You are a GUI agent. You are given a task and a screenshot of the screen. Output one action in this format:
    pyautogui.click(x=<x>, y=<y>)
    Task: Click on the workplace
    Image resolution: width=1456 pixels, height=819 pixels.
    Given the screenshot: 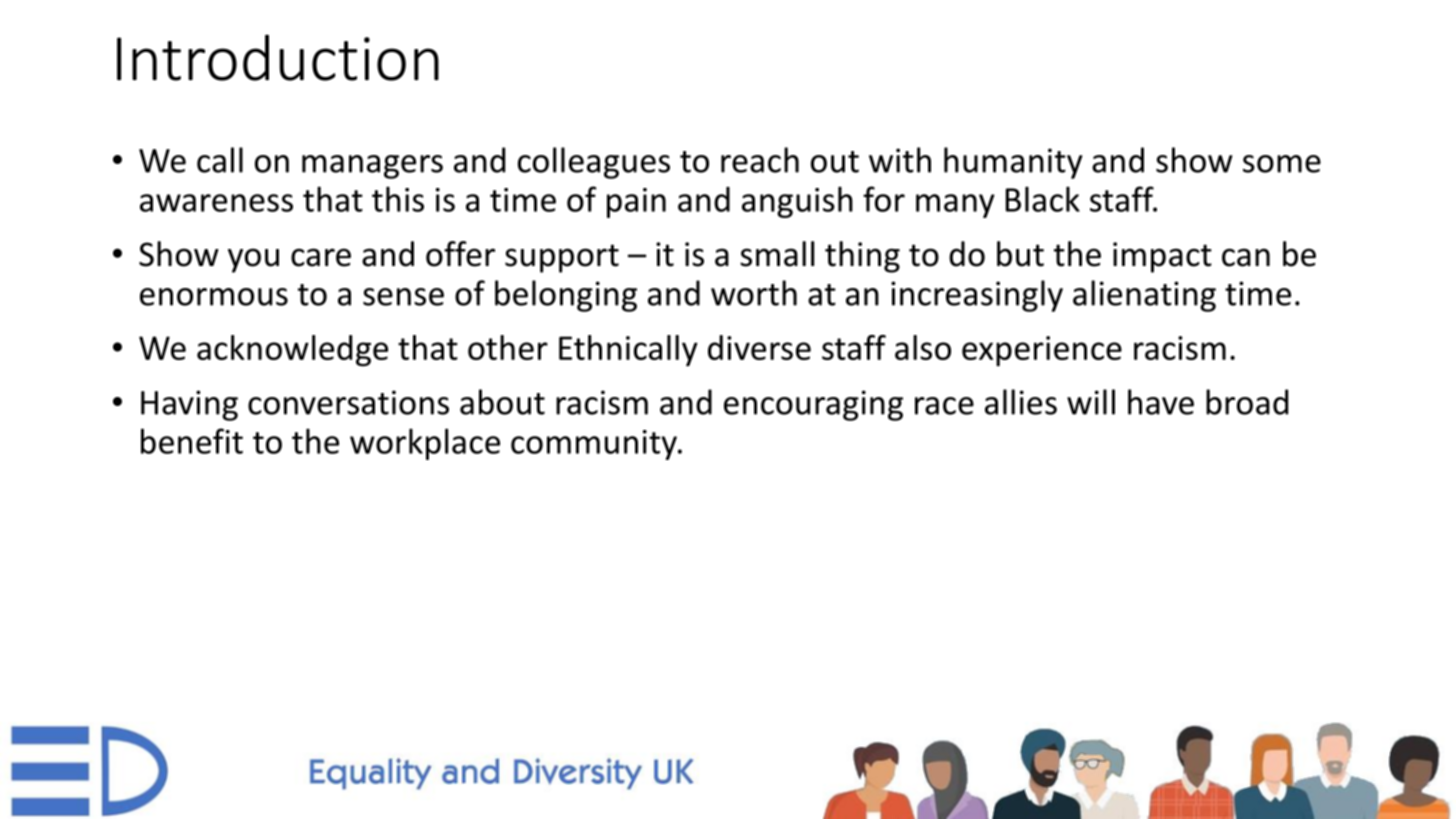 What is the action you would take?
    pyautogui.click(x=425, y=444)
